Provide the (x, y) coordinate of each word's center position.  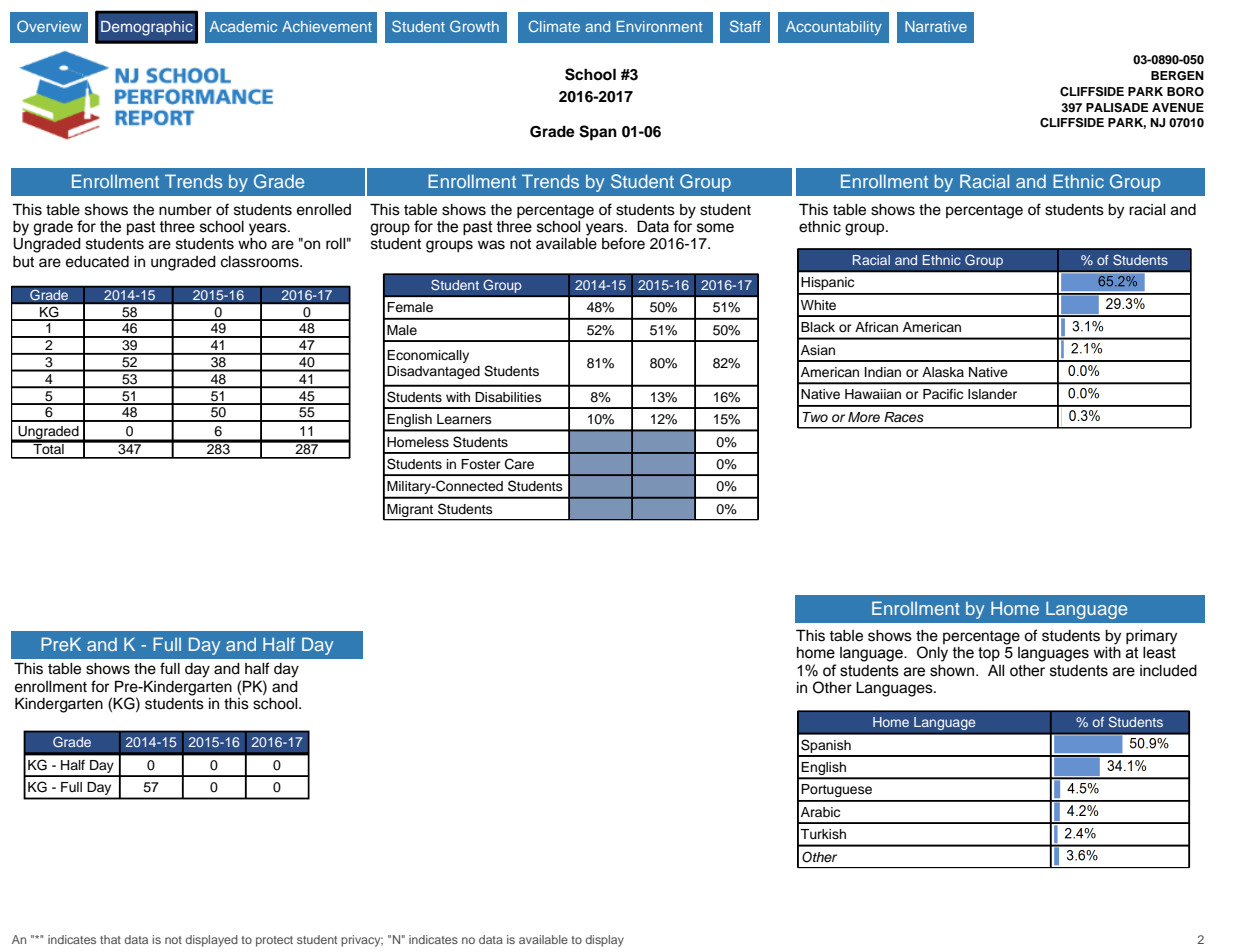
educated (97, 262)
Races (904, 417)
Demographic (147, 28)
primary (1151, 637)
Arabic (820, 812)
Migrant (410, 510)
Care (519, 464)
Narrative (936, 26)
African (876, 327)
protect (274, 941)
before (623, 243)
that (110, 939)
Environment (659, 26)
